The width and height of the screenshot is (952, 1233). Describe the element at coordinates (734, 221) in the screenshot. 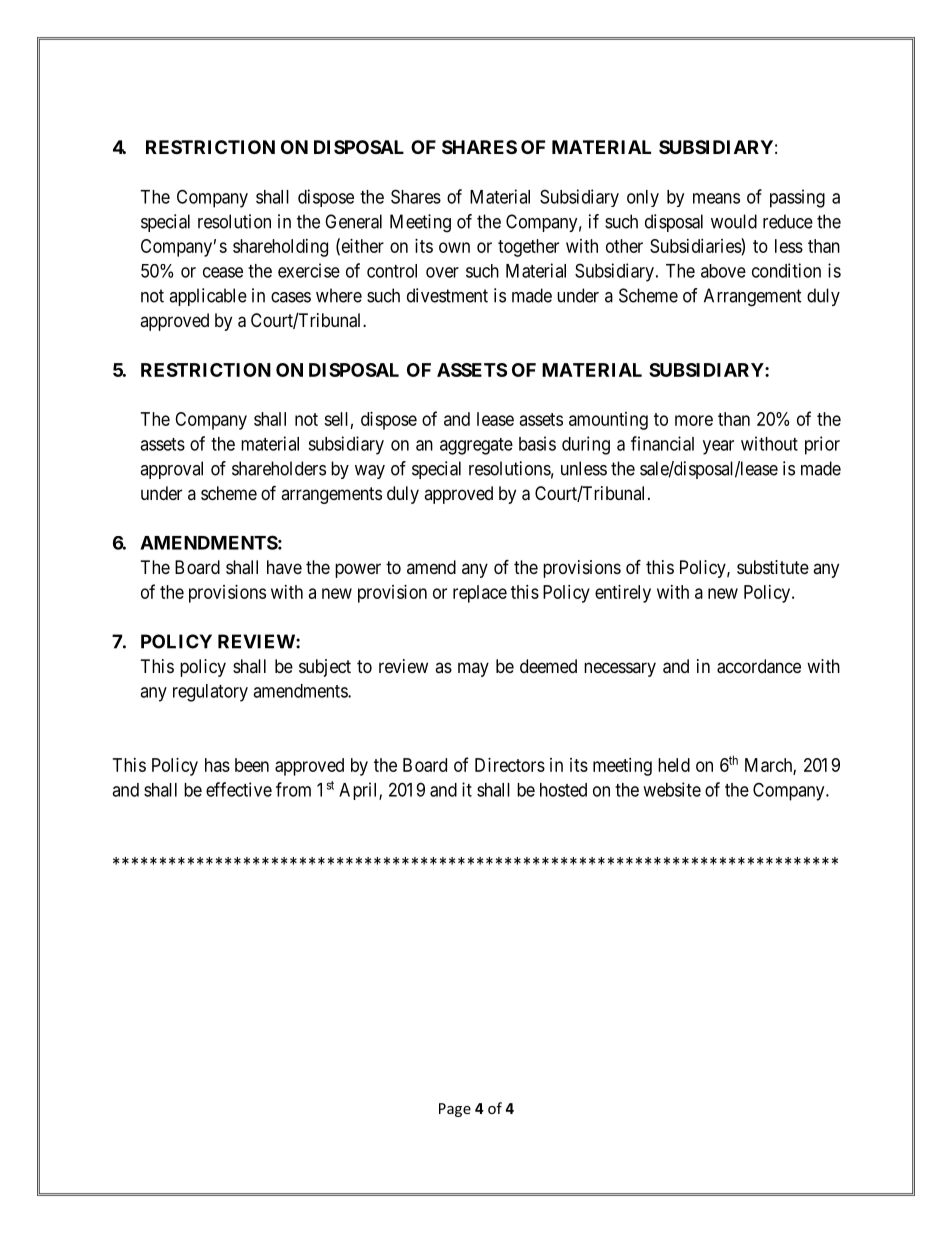

I see `would` at that location.
